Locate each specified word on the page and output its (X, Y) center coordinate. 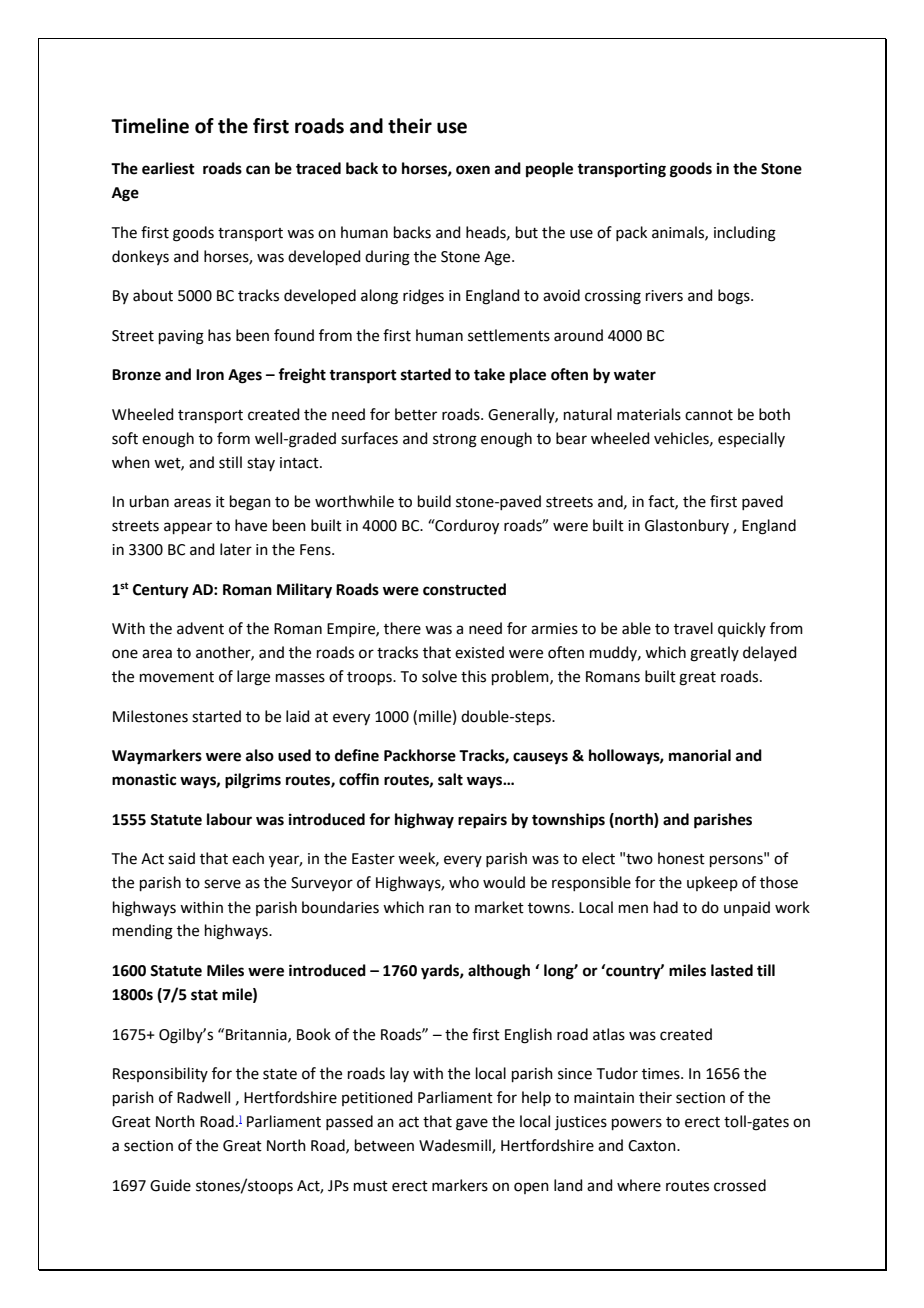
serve (222, 884)
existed (479, 652)
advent (200, 628)
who (464, 882)
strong (455, 441)
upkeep (712, 883)
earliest (168, 168)
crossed (740, 1185)
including (745, 234)
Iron (210, 375)
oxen (473, 170)
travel (693, 628)
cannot (709, 415)
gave (472, 1124)
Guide (170, 1185)
